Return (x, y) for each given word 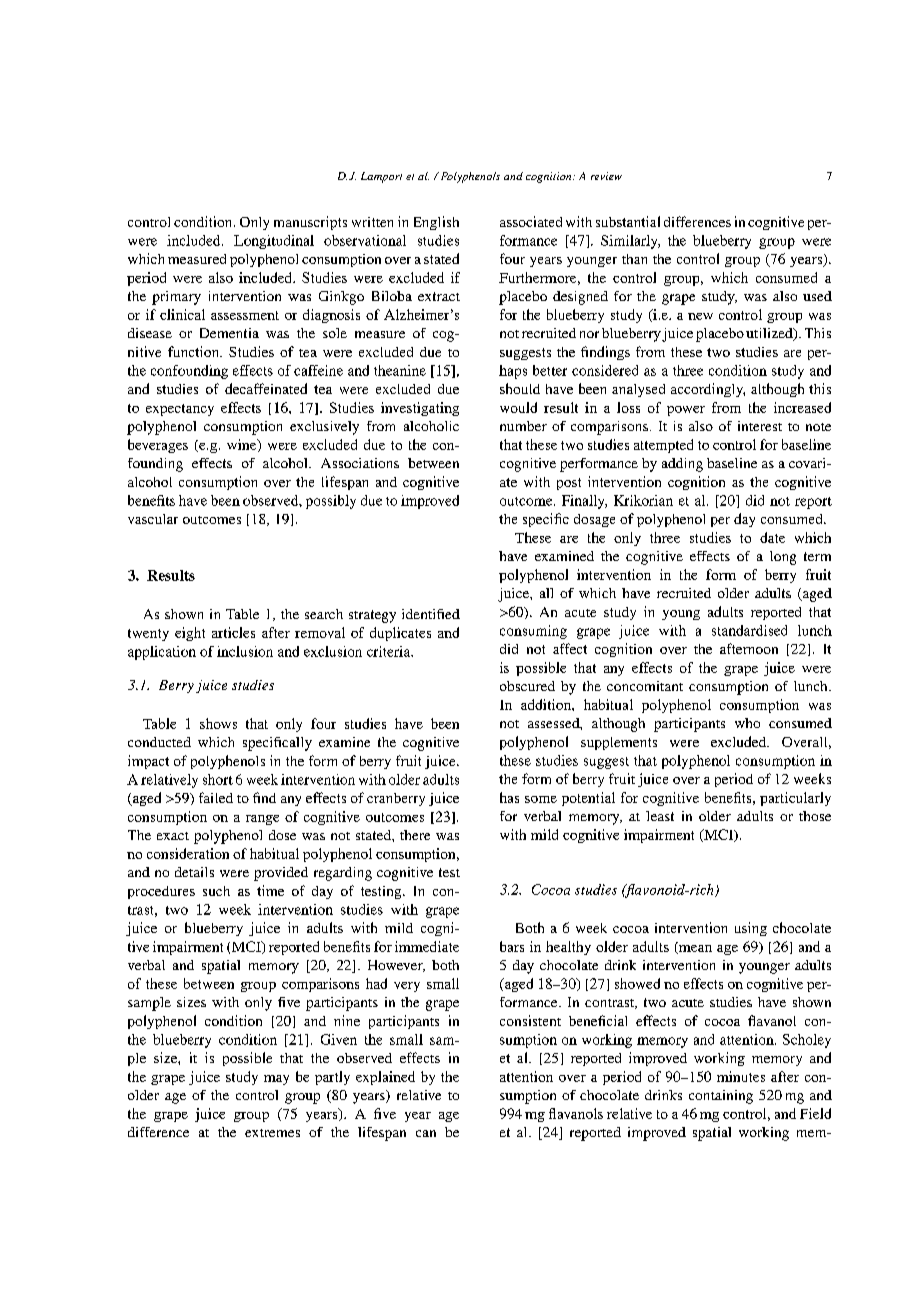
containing (721, 1097)
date (772, 537)
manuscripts (310, 223)
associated (531, 221)
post (569, 484)
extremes (272, 1133)
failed (216, 797)
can (426, 1133)
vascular (153, 519)
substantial (628, 221)
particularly (795, 799)
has (509, 797)
